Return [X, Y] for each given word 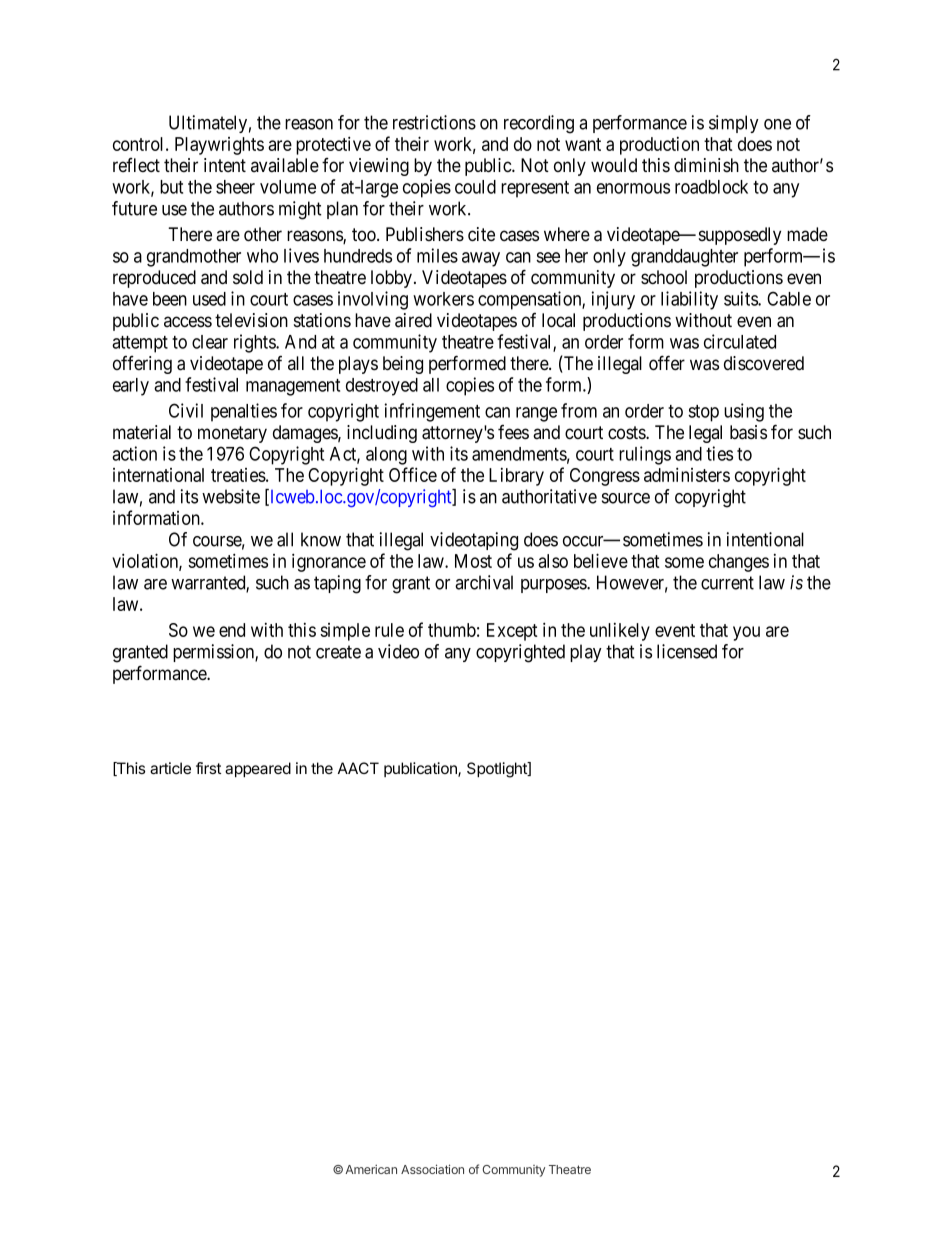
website [231, 496]
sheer [235, 187]
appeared [258, 769]
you [746, 633]
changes [739, 563]
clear [210, 342]
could [475, 187]
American [371, 1169]
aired [413, 320]
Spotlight [498, 770]
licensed [687, 651]
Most [473, 561]
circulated [740, 341]
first [208, 768]
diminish [706, 165]
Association [432, 1169]
